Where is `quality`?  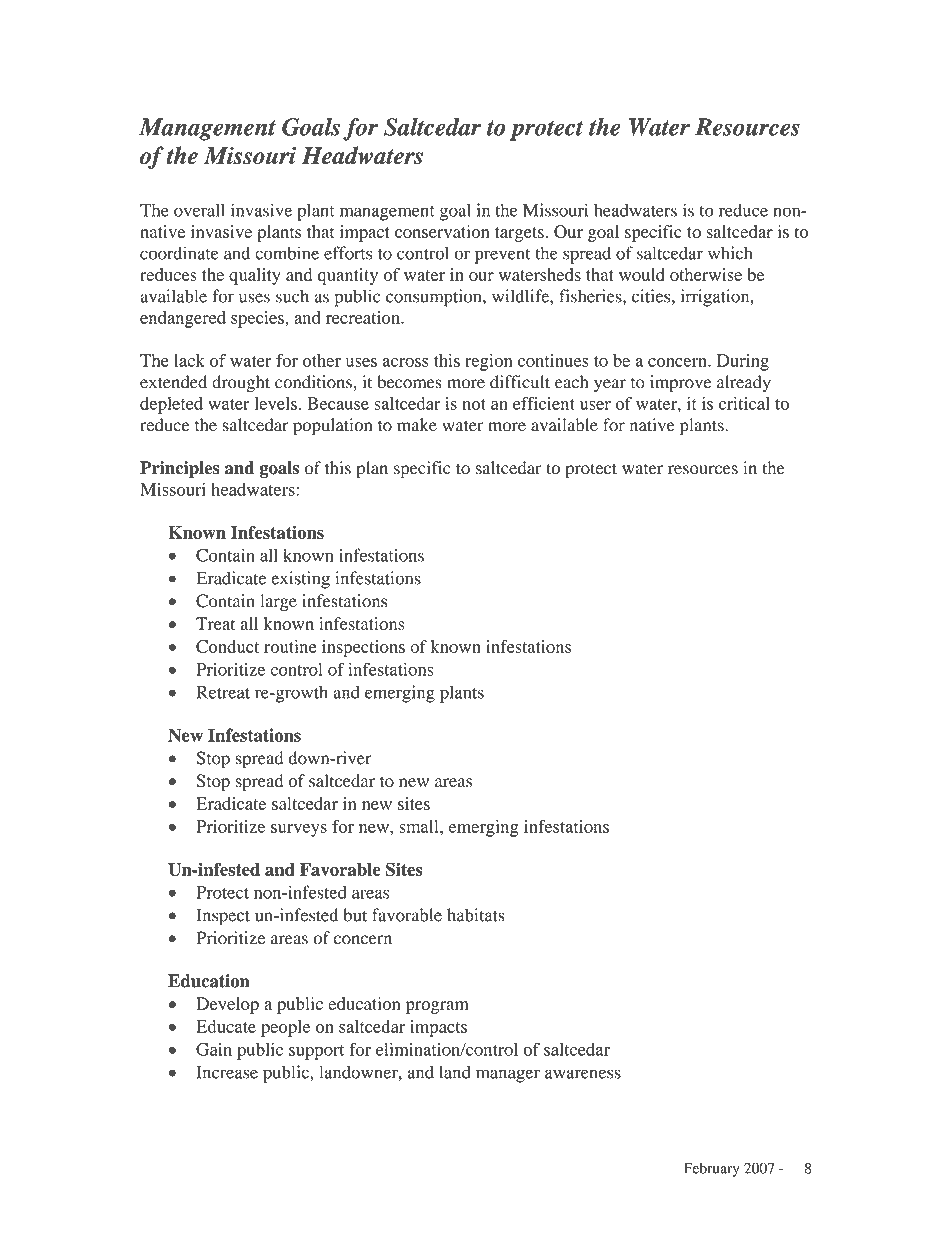
quality is located at coordinates (255, 276).
